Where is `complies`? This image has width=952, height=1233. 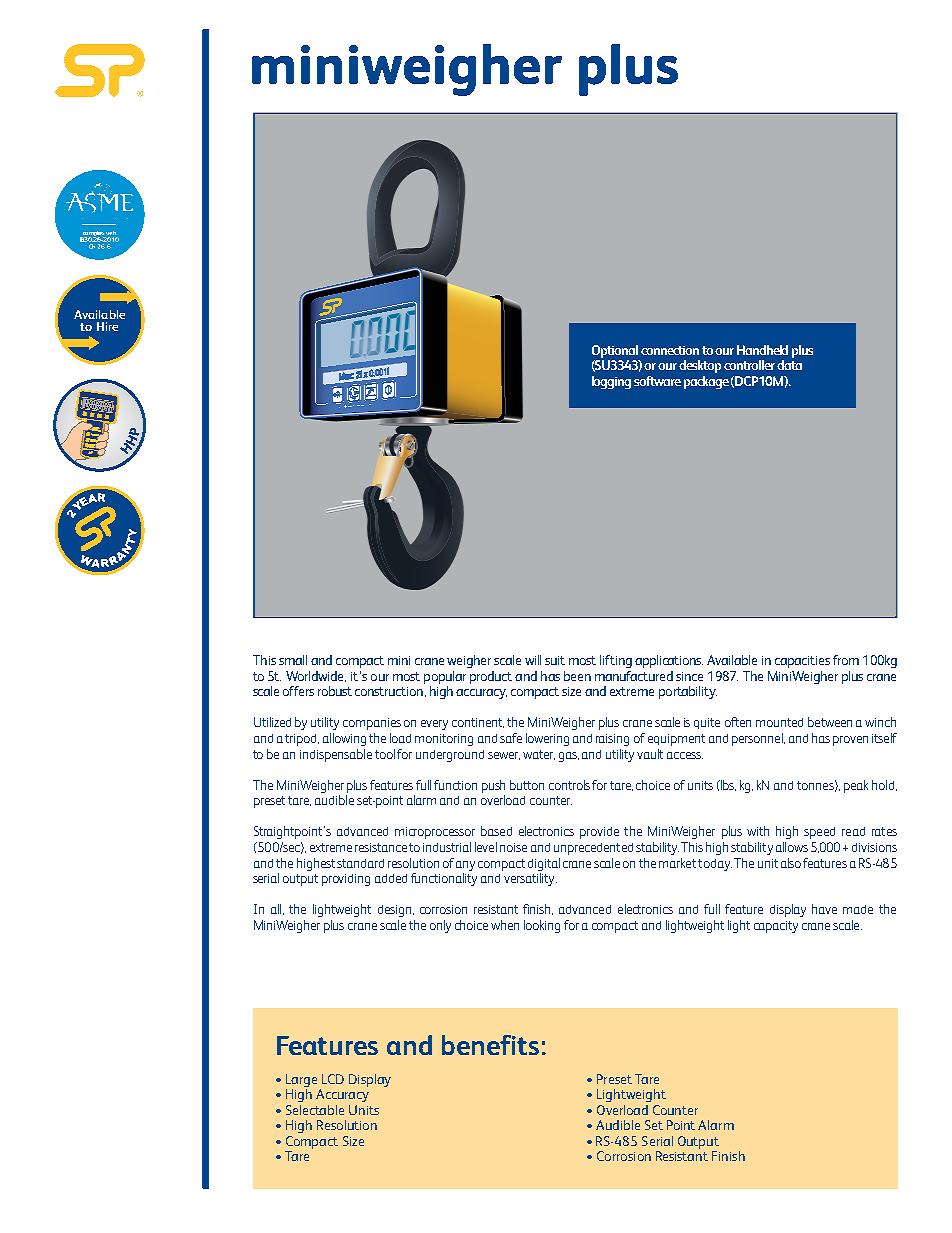 complies is located at coordinates (93, 234).
